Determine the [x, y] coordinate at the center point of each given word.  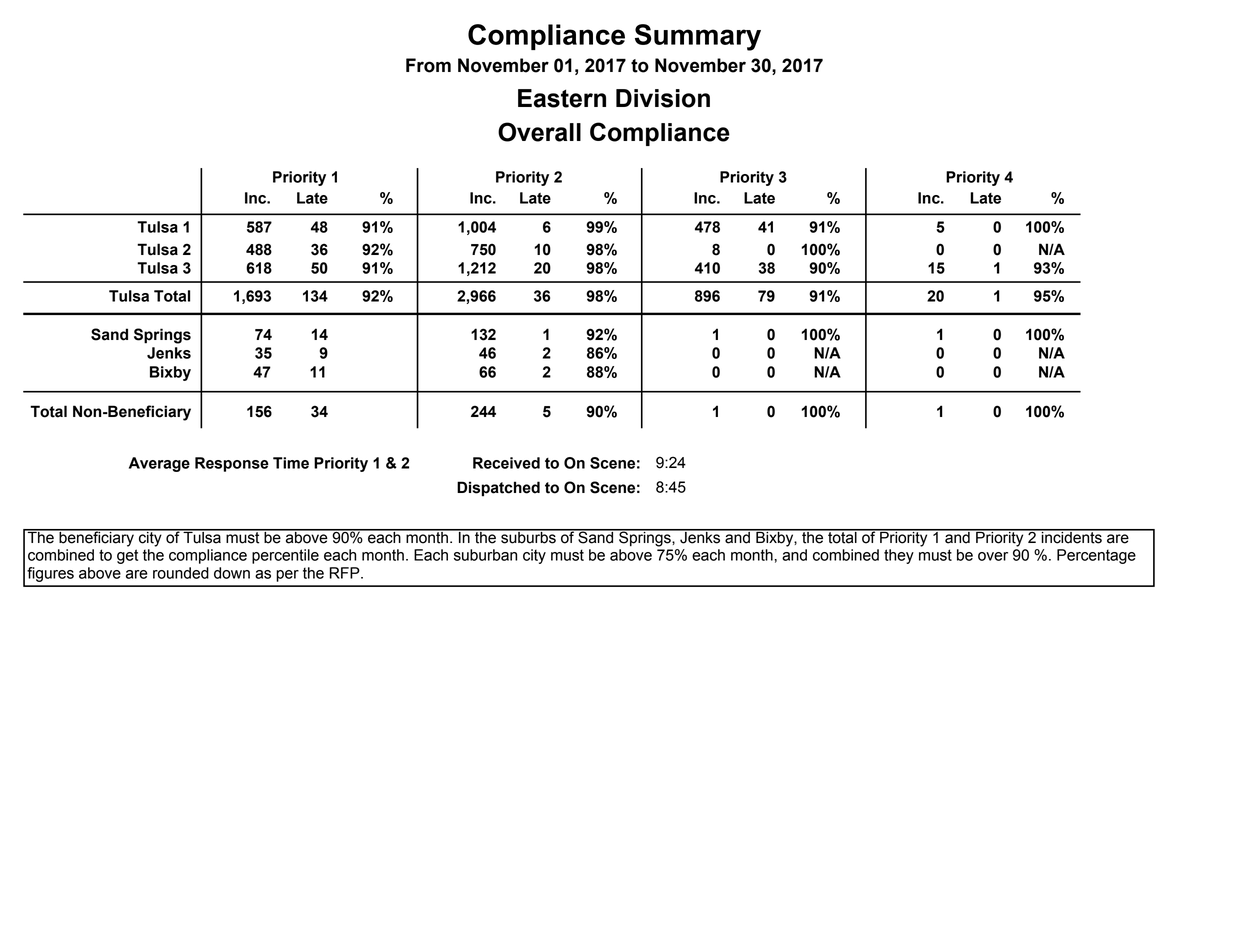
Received [506, 463]
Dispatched [498, 489]
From [428, 65]
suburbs [528, 536]
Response [232, 464]
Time [291, 463]
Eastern [562, 98]
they [899, 556]
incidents [1071, 536]
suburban [485, 555]
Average [159, 464]
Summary [698, 37]
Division [663, 98]
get [127, 556]
